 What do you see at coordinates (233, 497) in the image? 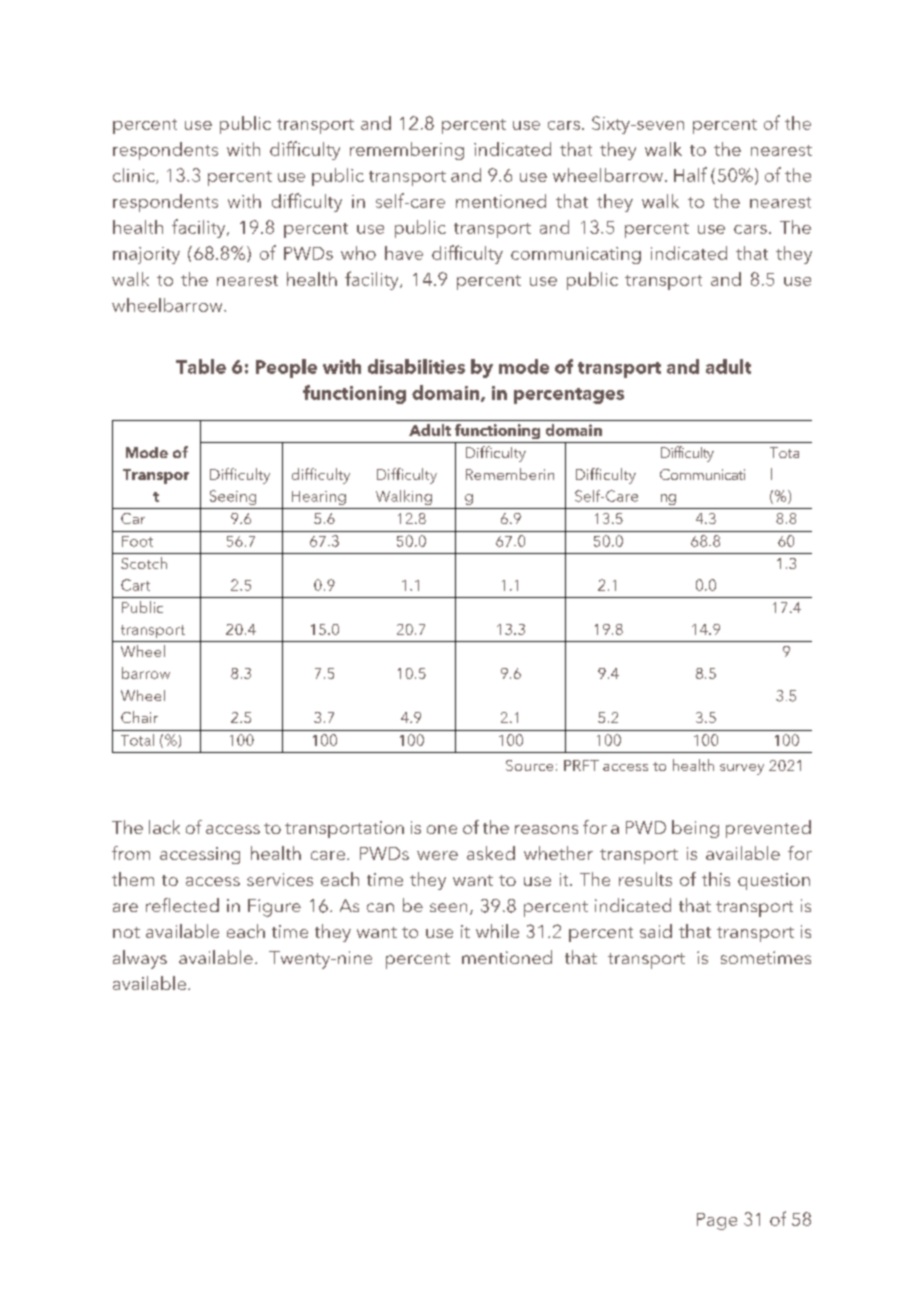
I see `Seeing` at bounding box center [233, 497].
